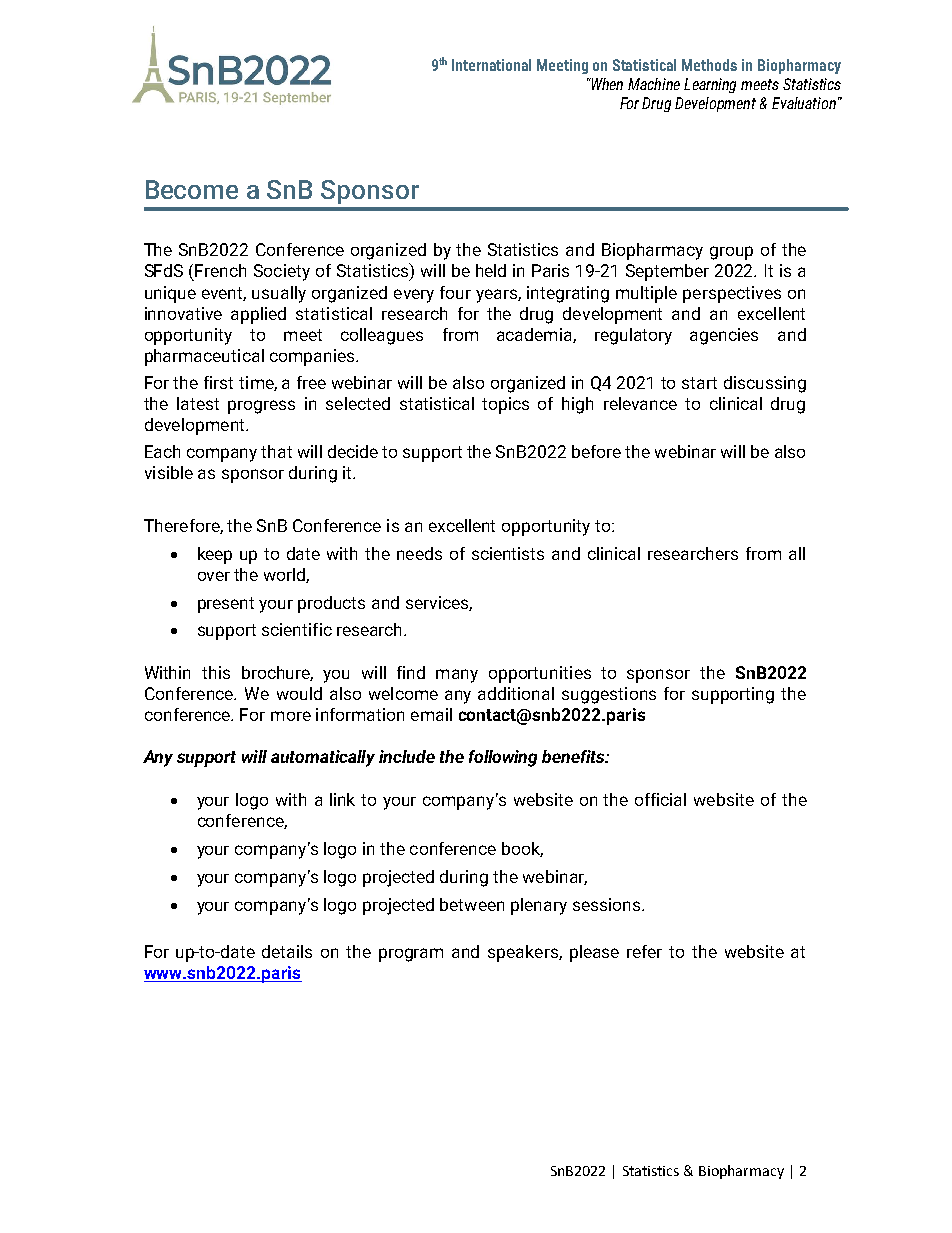  What do you see at coordinates (710, 85) in the image?
I see `Learning` at bounding box center [710, 85].
